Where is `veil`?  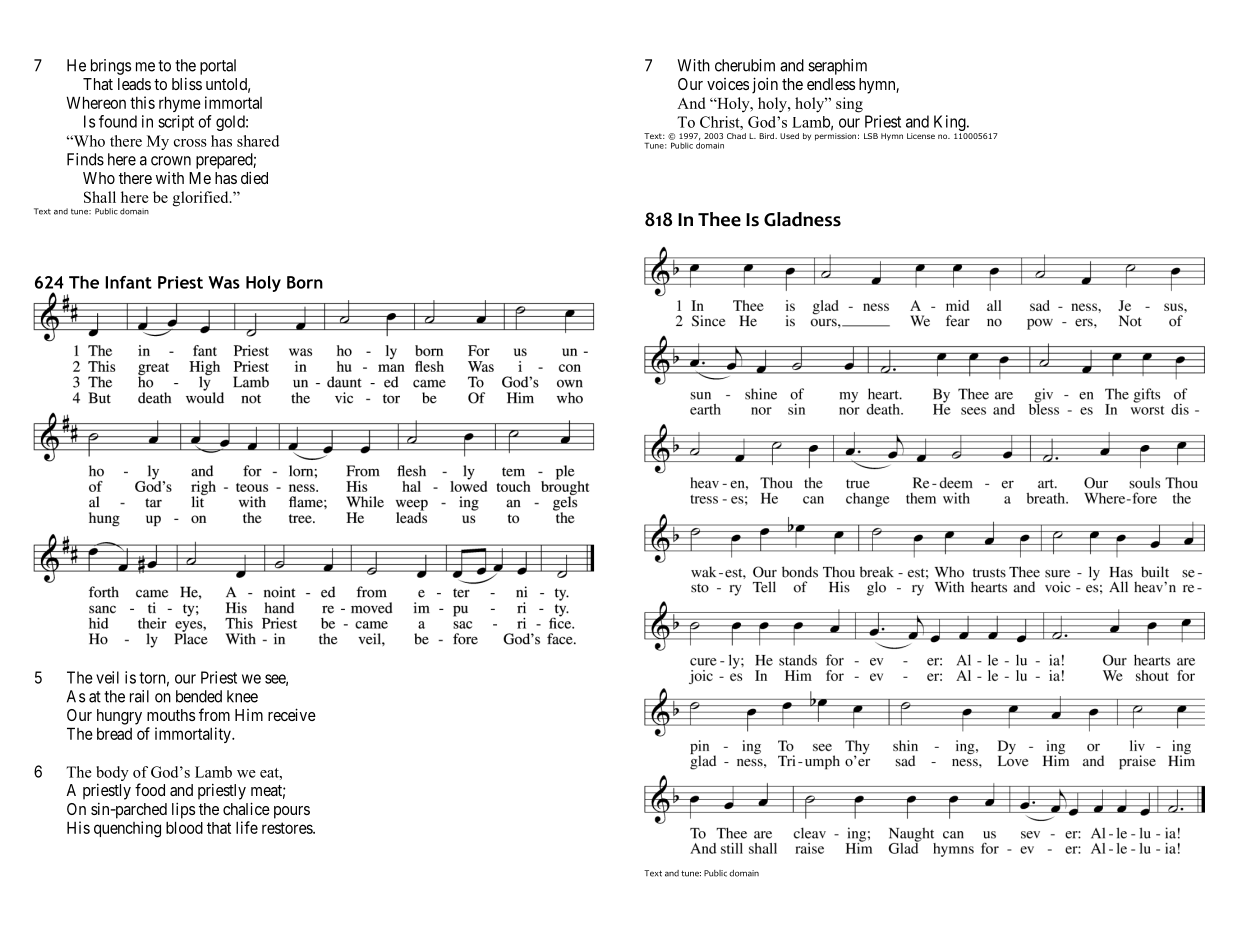 veil is located at coordinates (107, 677).
